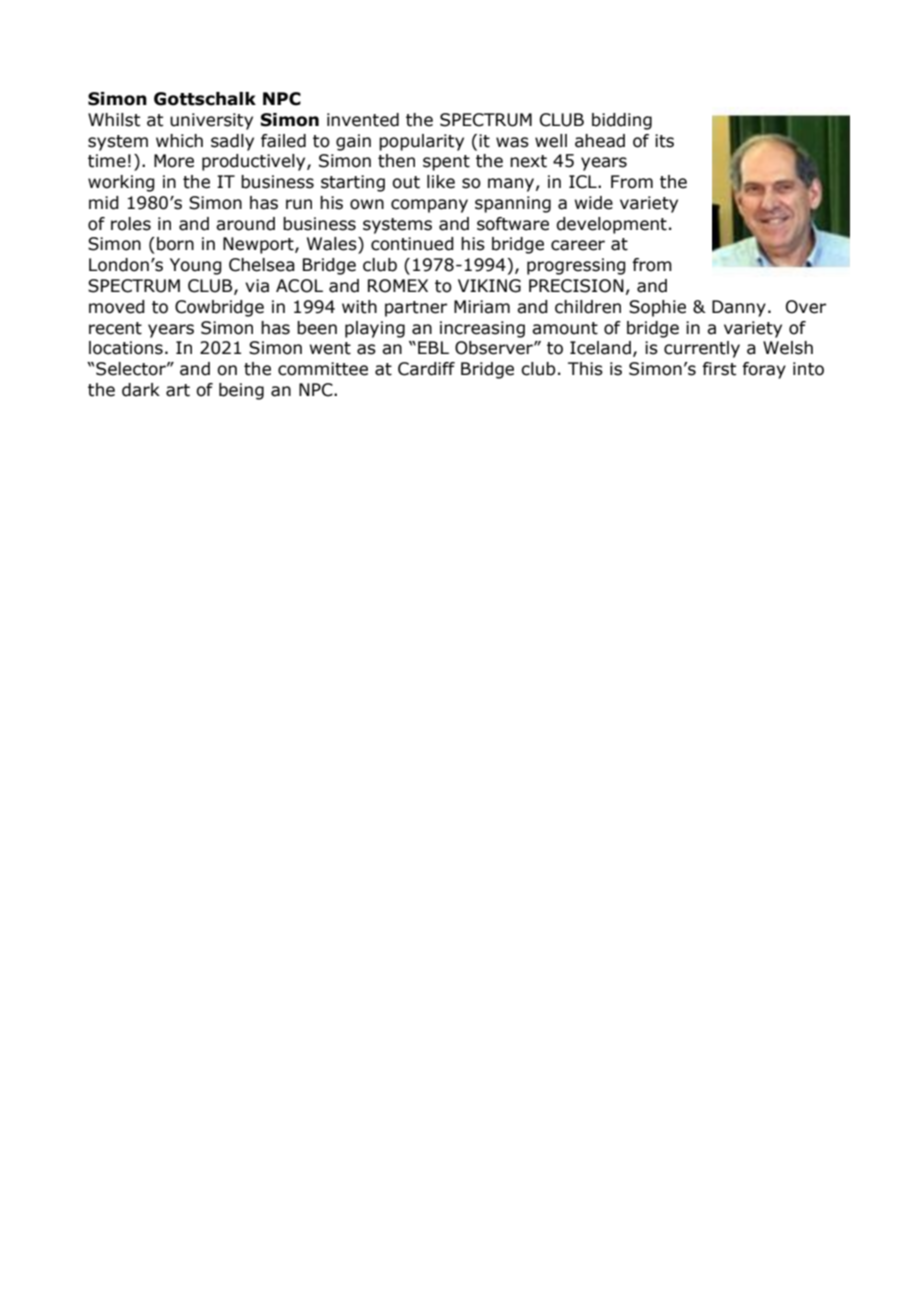 The image size is (924, 1307). I want to click on university, so click(211, 121).
